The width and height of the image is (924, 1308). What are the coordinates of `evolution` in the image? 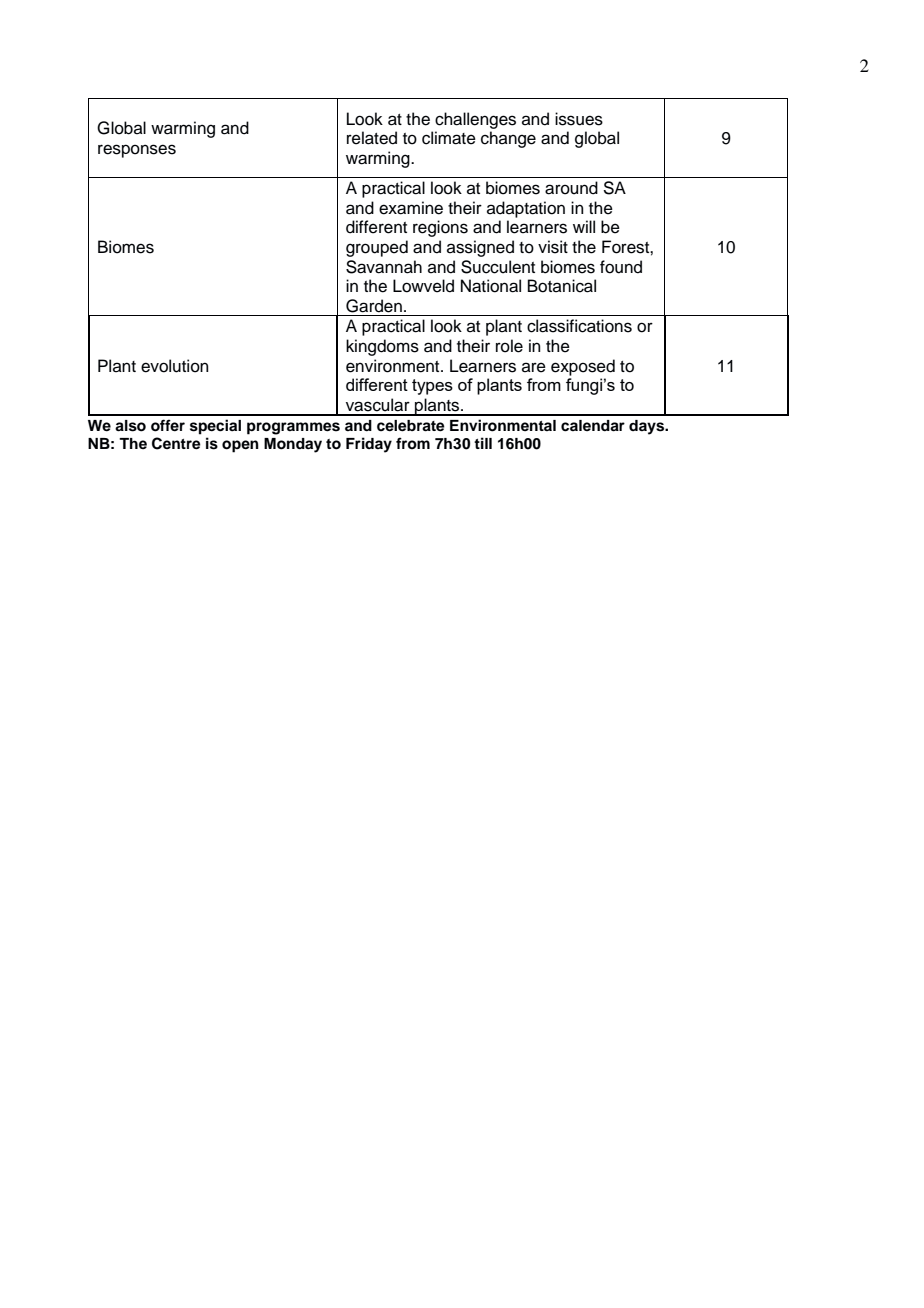 It's located at (174, 366).
